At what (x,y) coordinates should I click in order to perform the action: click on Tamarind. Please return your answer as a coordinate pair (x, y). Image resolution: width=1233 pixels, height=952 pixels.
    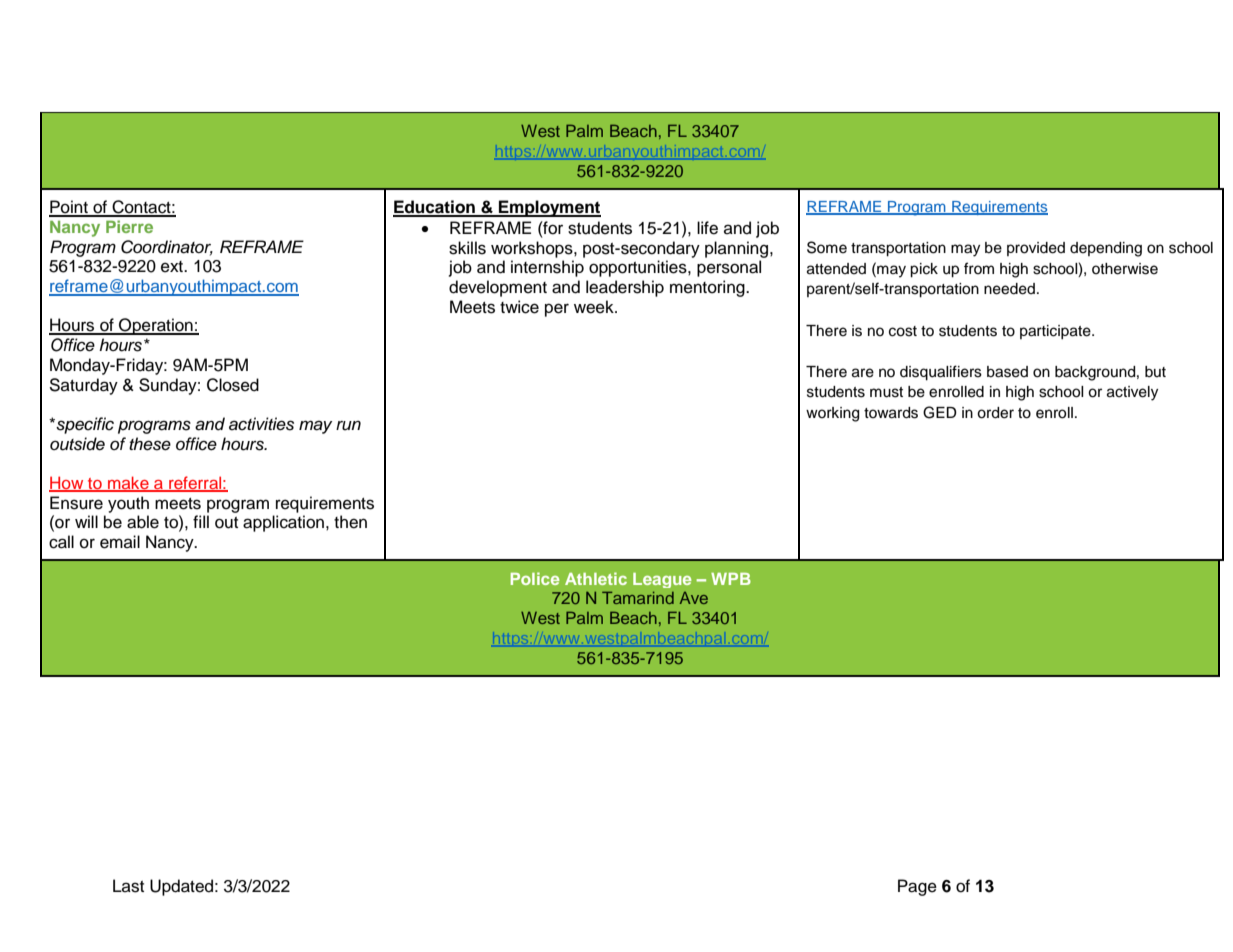
    Looking at the image, I should click on (638, 597).
